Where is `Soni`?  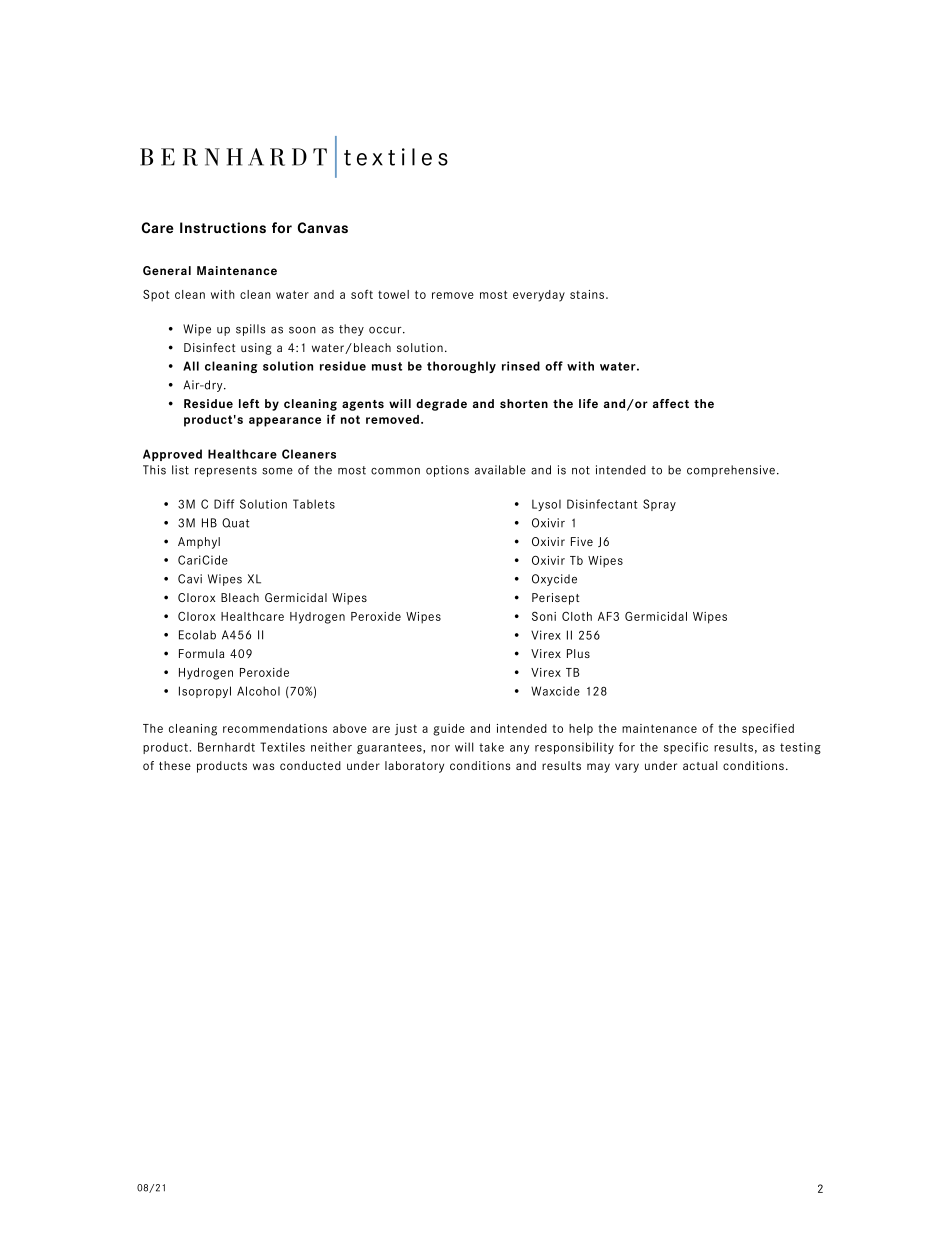 Soni is located at coordinates (544, 616).
